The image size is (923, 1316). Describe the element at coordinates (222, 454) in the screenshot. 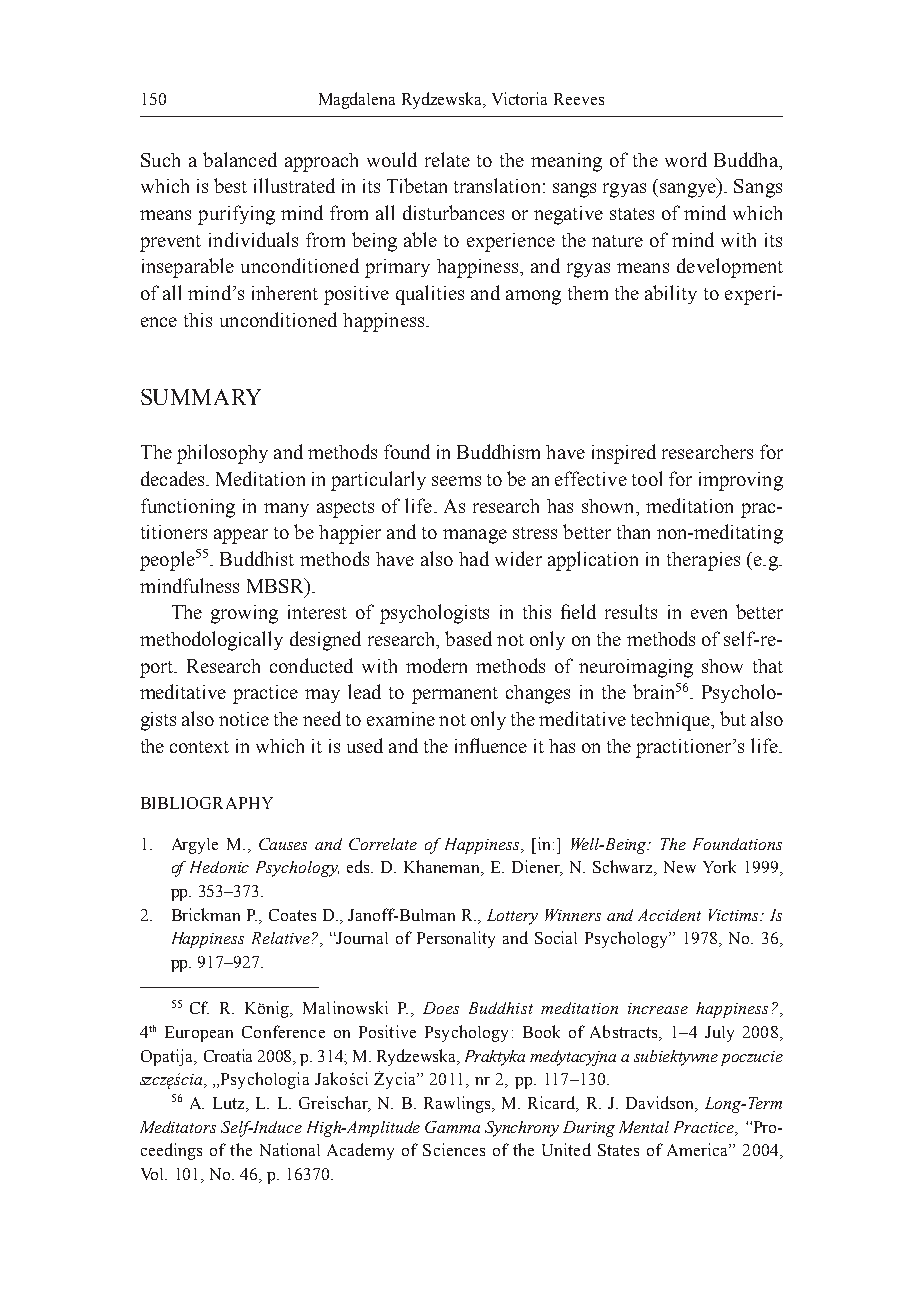

I see `philosophy` at that location.
